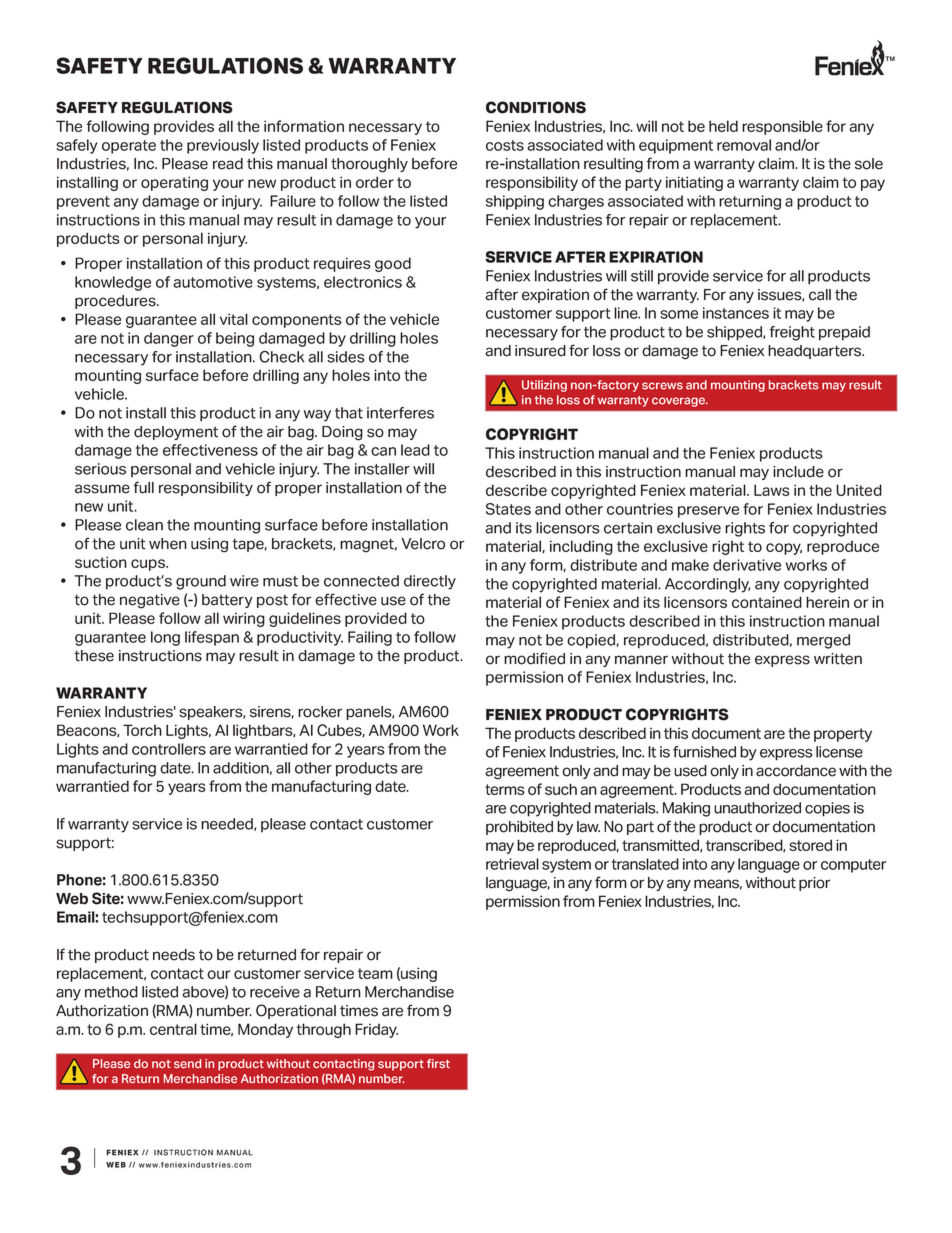 This screenshot has width=952, height=1233. Describe the element at coordinates (534, 658) in the screenshot. I see `modified` at that location.
